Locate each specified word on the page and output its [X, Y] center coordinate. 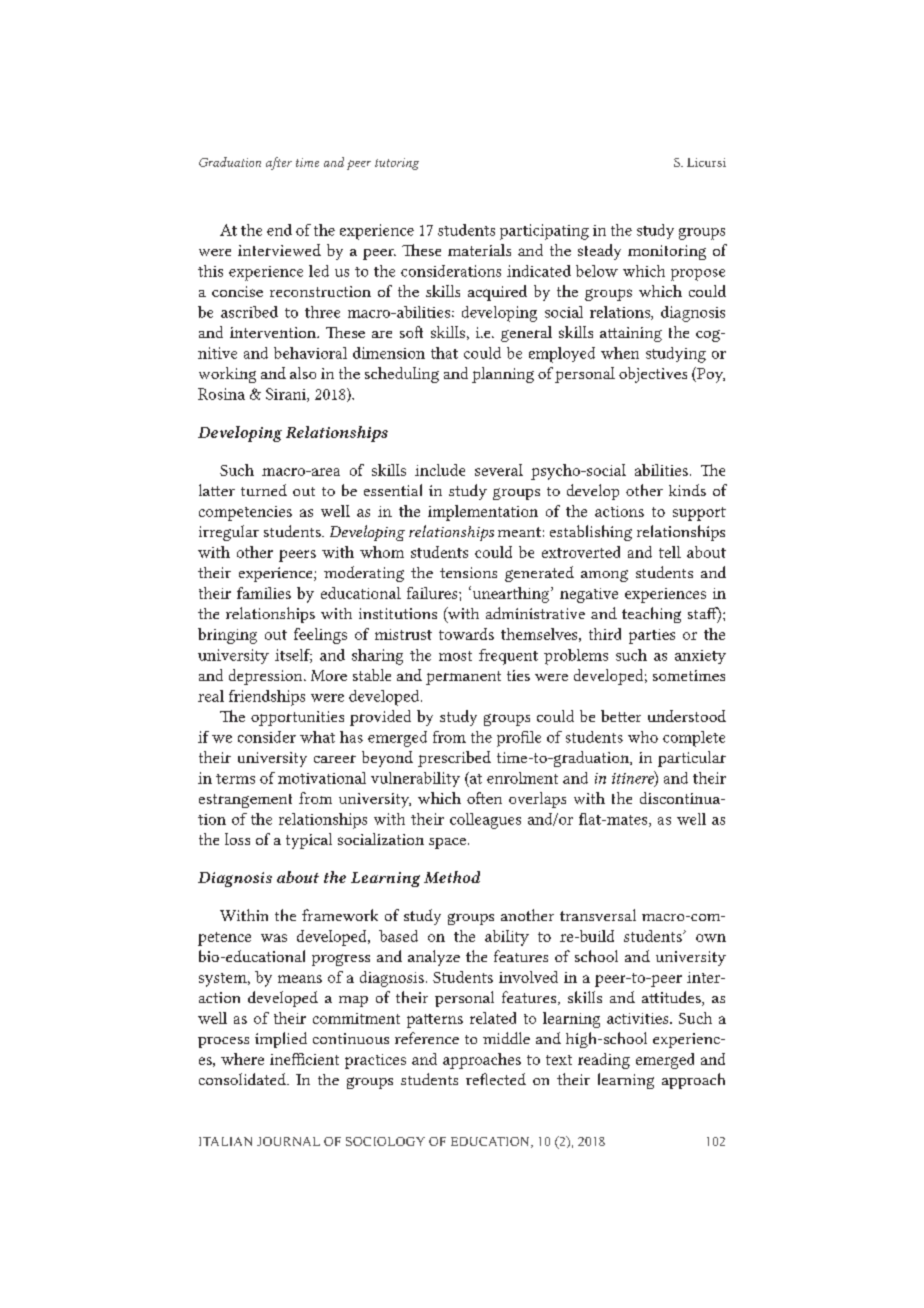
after [279, 163]
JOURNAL [288, 1141]
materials [479, 250]
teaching [651, 615]
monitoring [667, 252]
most [455, 656]
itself [293, 656]
